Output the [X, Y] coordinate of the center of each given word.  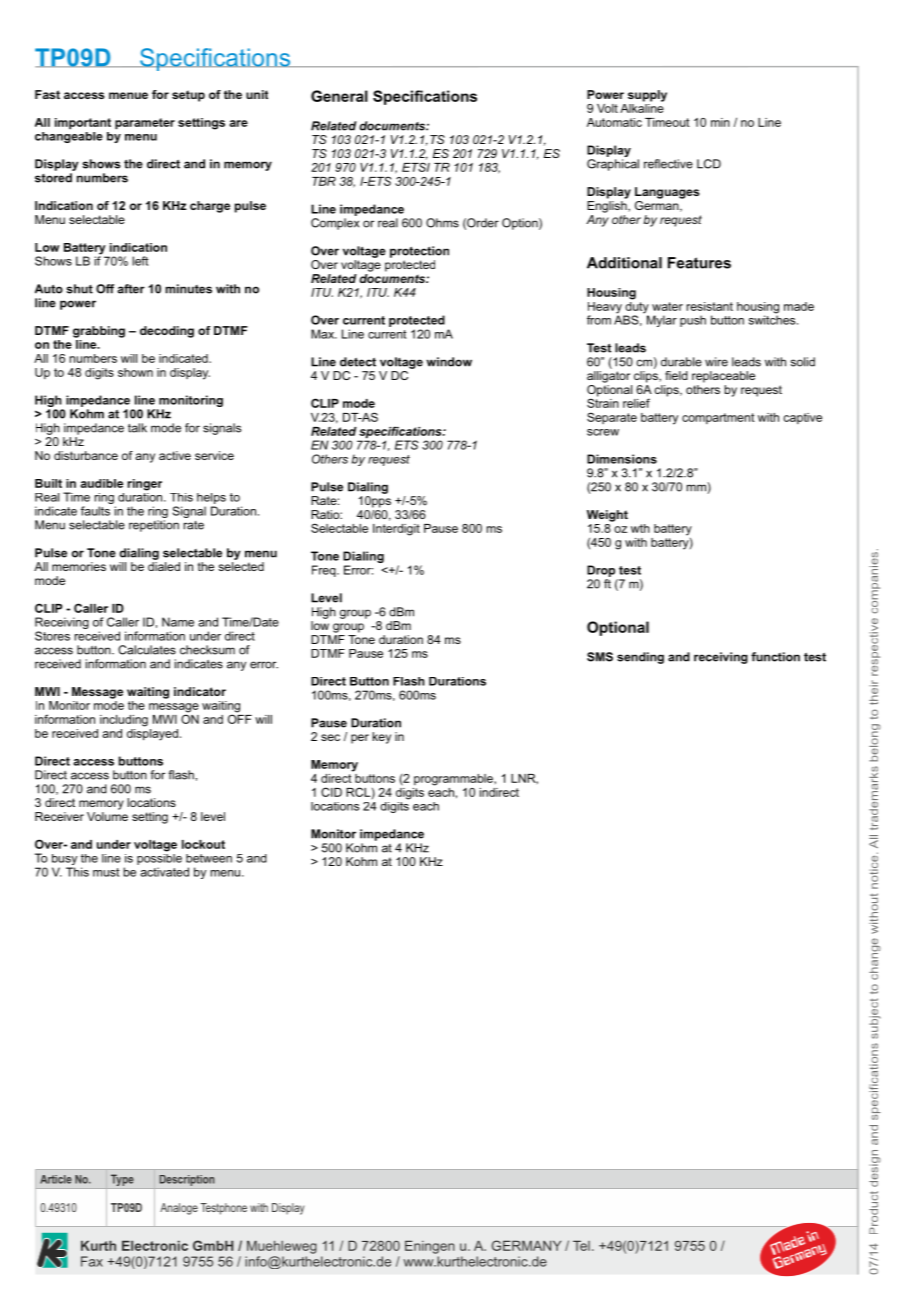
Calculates [147, 650]
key [382, 738]
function [775, 657]
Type [122, 1181]
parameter [145, 124]
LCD [709, 164]
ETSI [416, 167]
